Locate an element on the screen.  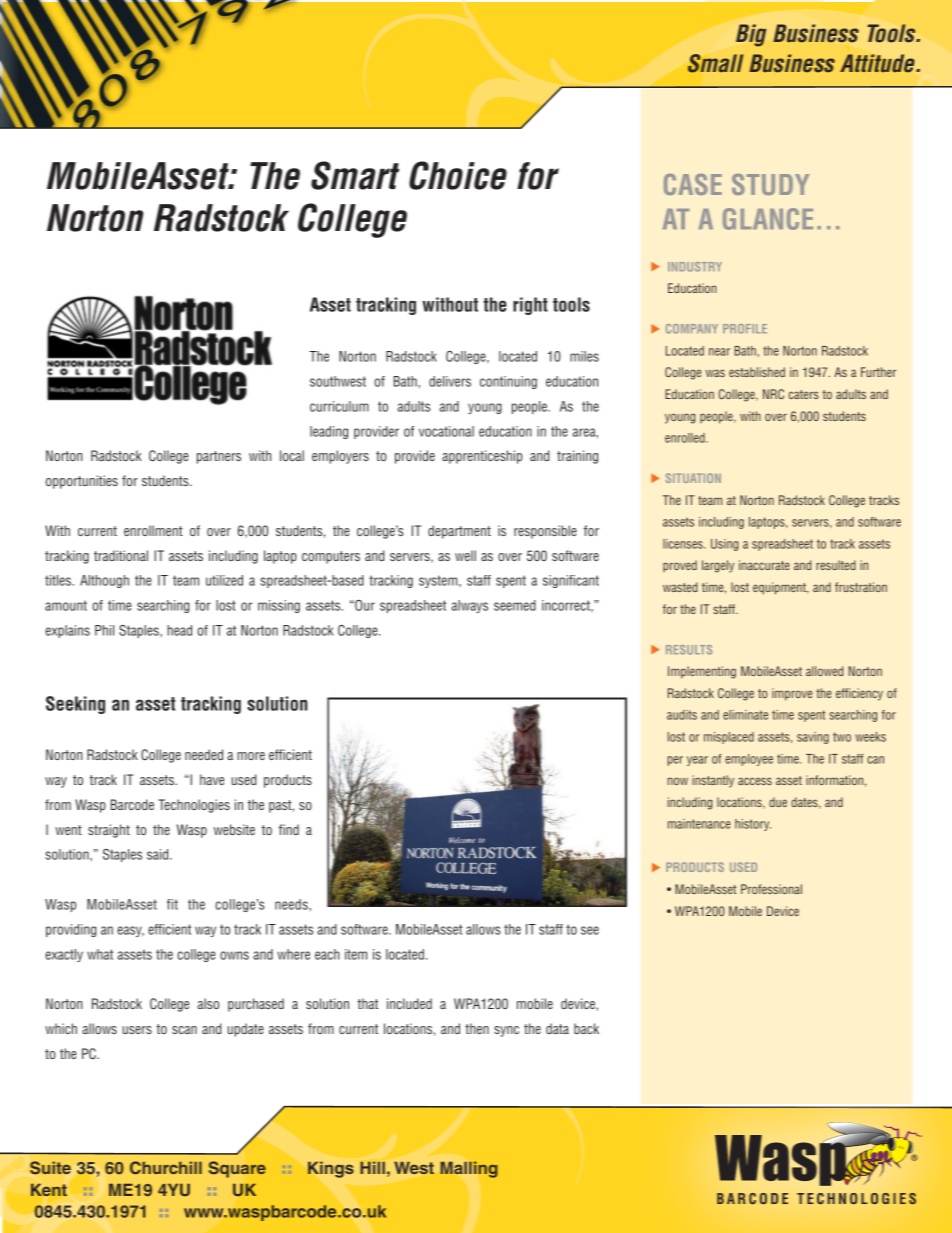
GLANCE is located at coordinates (768, 219).
